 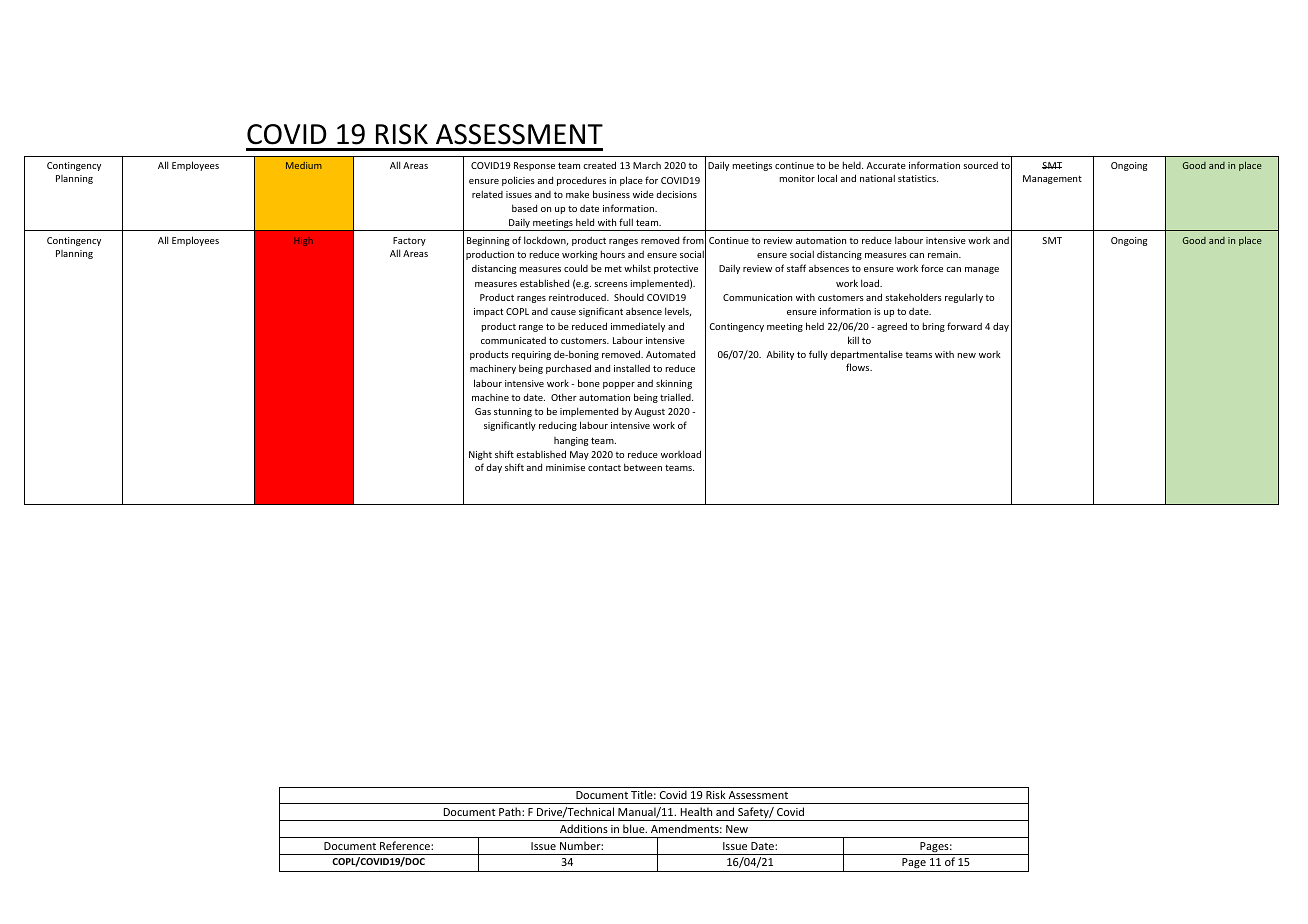 I want to click on Night, so click(x=480, y=455).
